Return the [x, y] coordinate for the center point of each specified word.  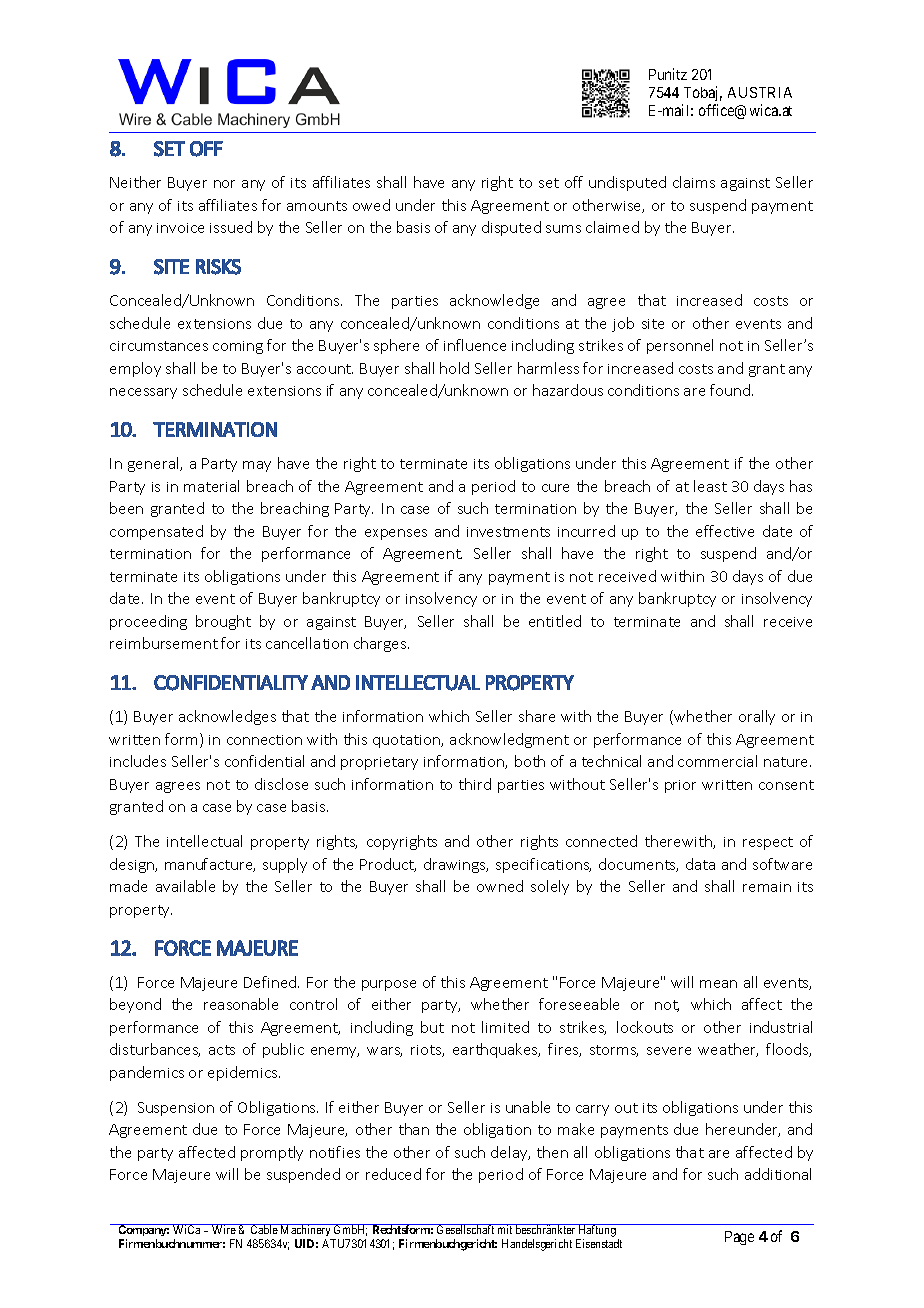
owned [500, 886]
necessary [143, 393]
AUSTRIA [760, 92]
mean [718, 984]
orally [757, 717]
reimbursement [164, 643]
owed [371, 205]
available [185, 886]
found [731, 390]
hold [454, 368]
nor [224, 184]
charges [381, 644]
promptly [272, 1153]
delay [510, 1153]
